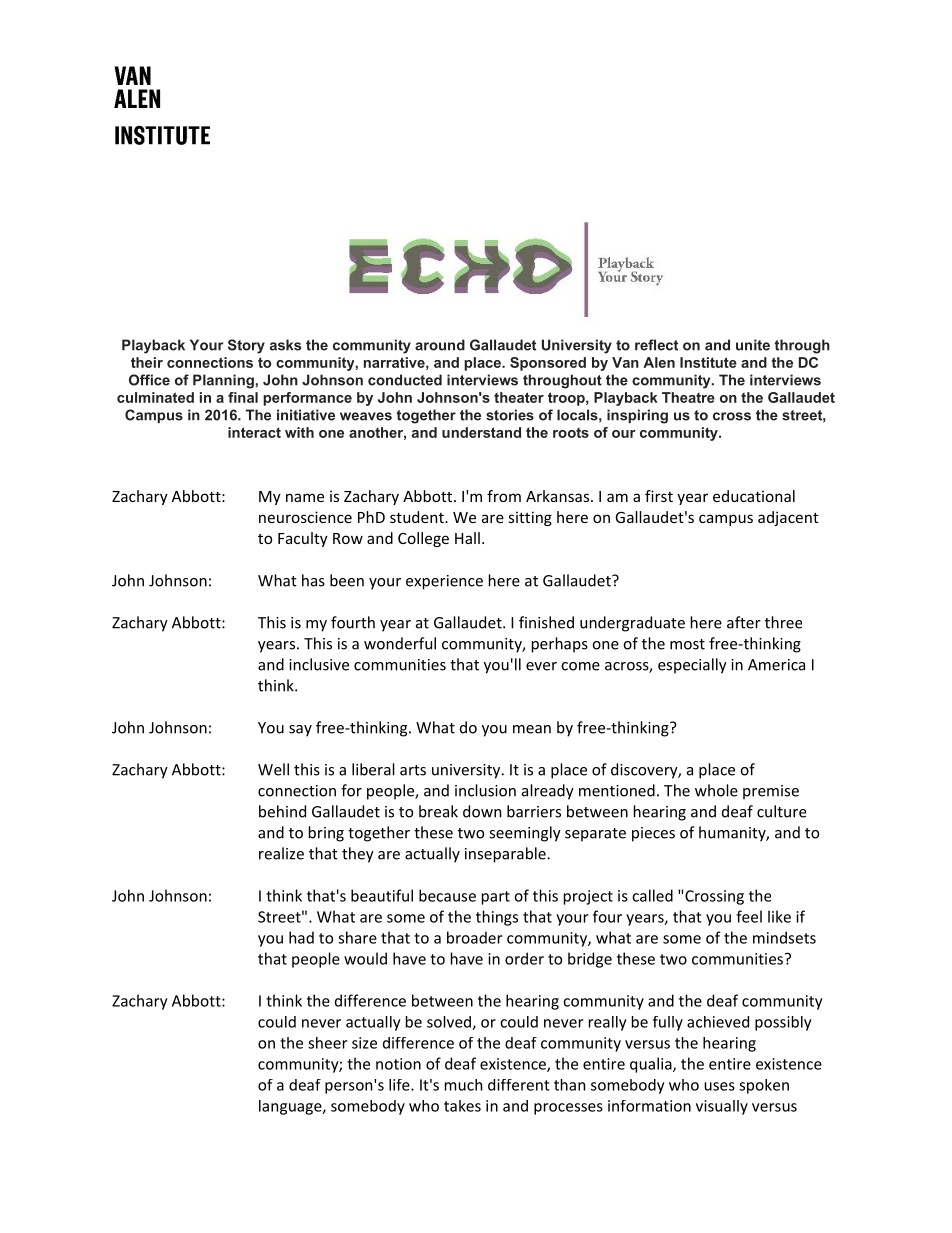 The image size is (952, 1233). Describe the element at coordinates (708, 362) in the screenshot. I see `Institute` at that location.
